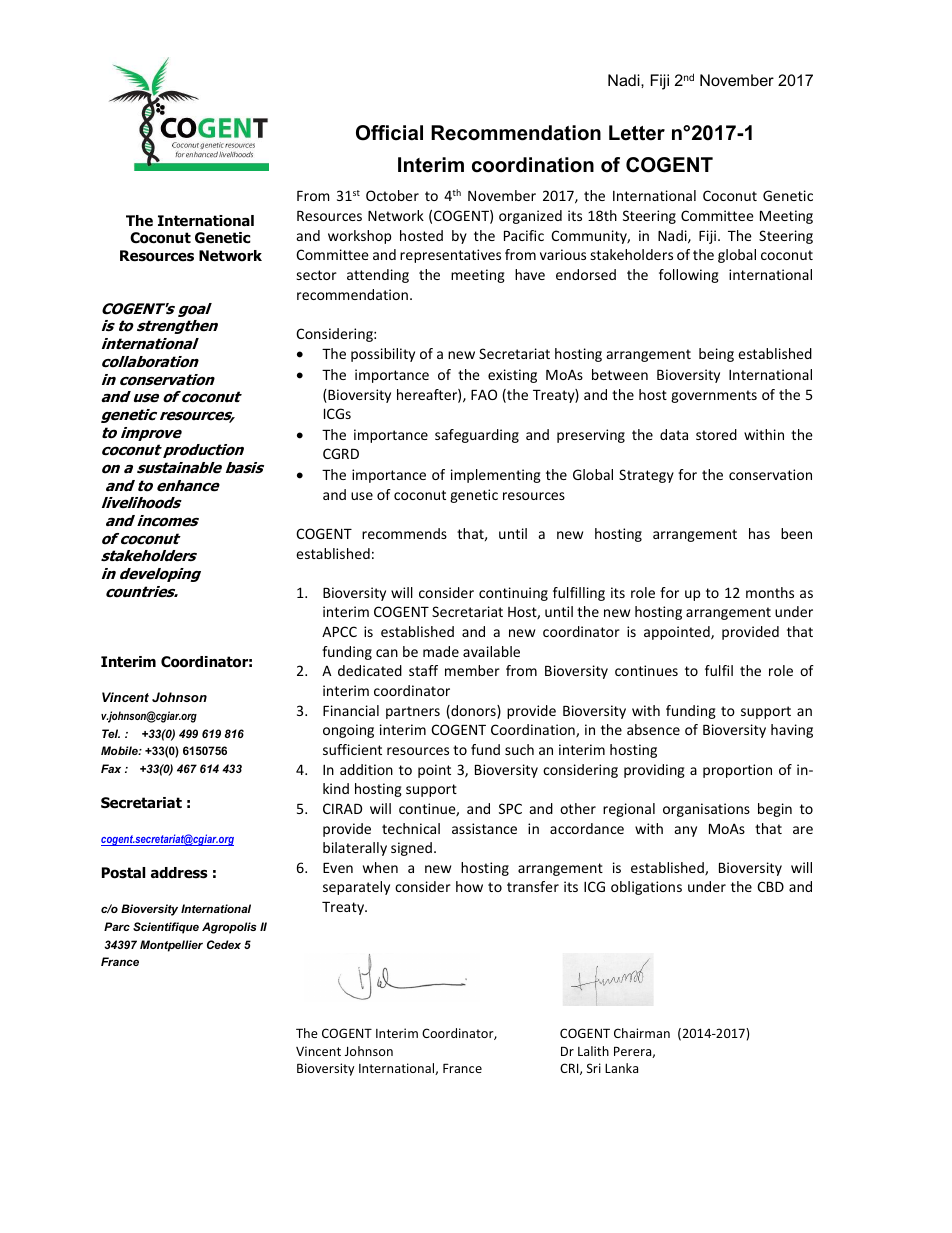  What do you see at coordinates (392, 195) in the screenshot?
I see `October` at bounding box center [392, 195].
